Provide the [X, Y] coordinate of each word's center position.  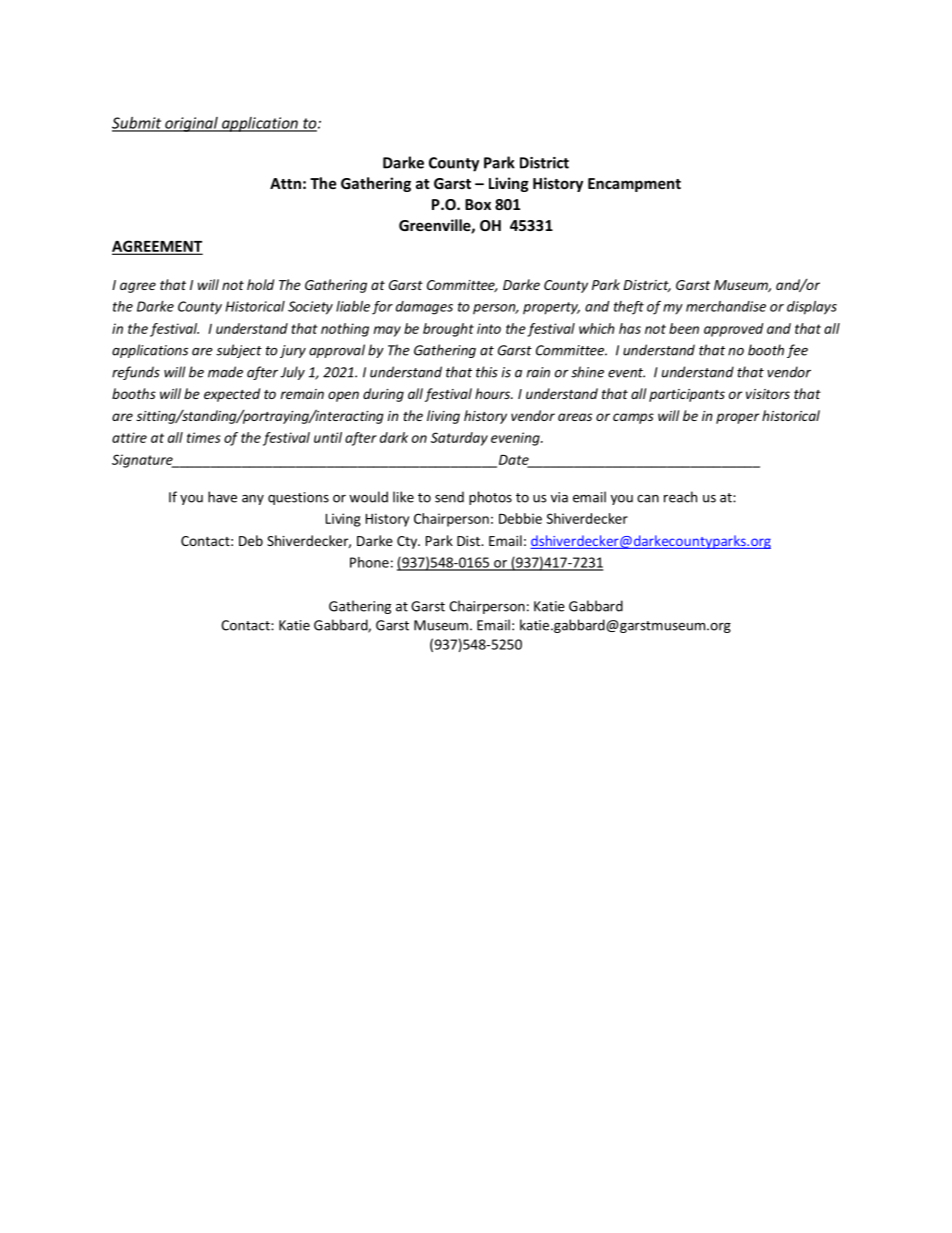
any [253, 500]
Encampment [634, 185]
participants [687, 395]
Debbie [520, 518]
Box [478, 204]
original [191, 124]
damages [424, 308]
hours [493, 393]
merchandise [726, 306]
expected [232, 395]
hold [260, 284]
